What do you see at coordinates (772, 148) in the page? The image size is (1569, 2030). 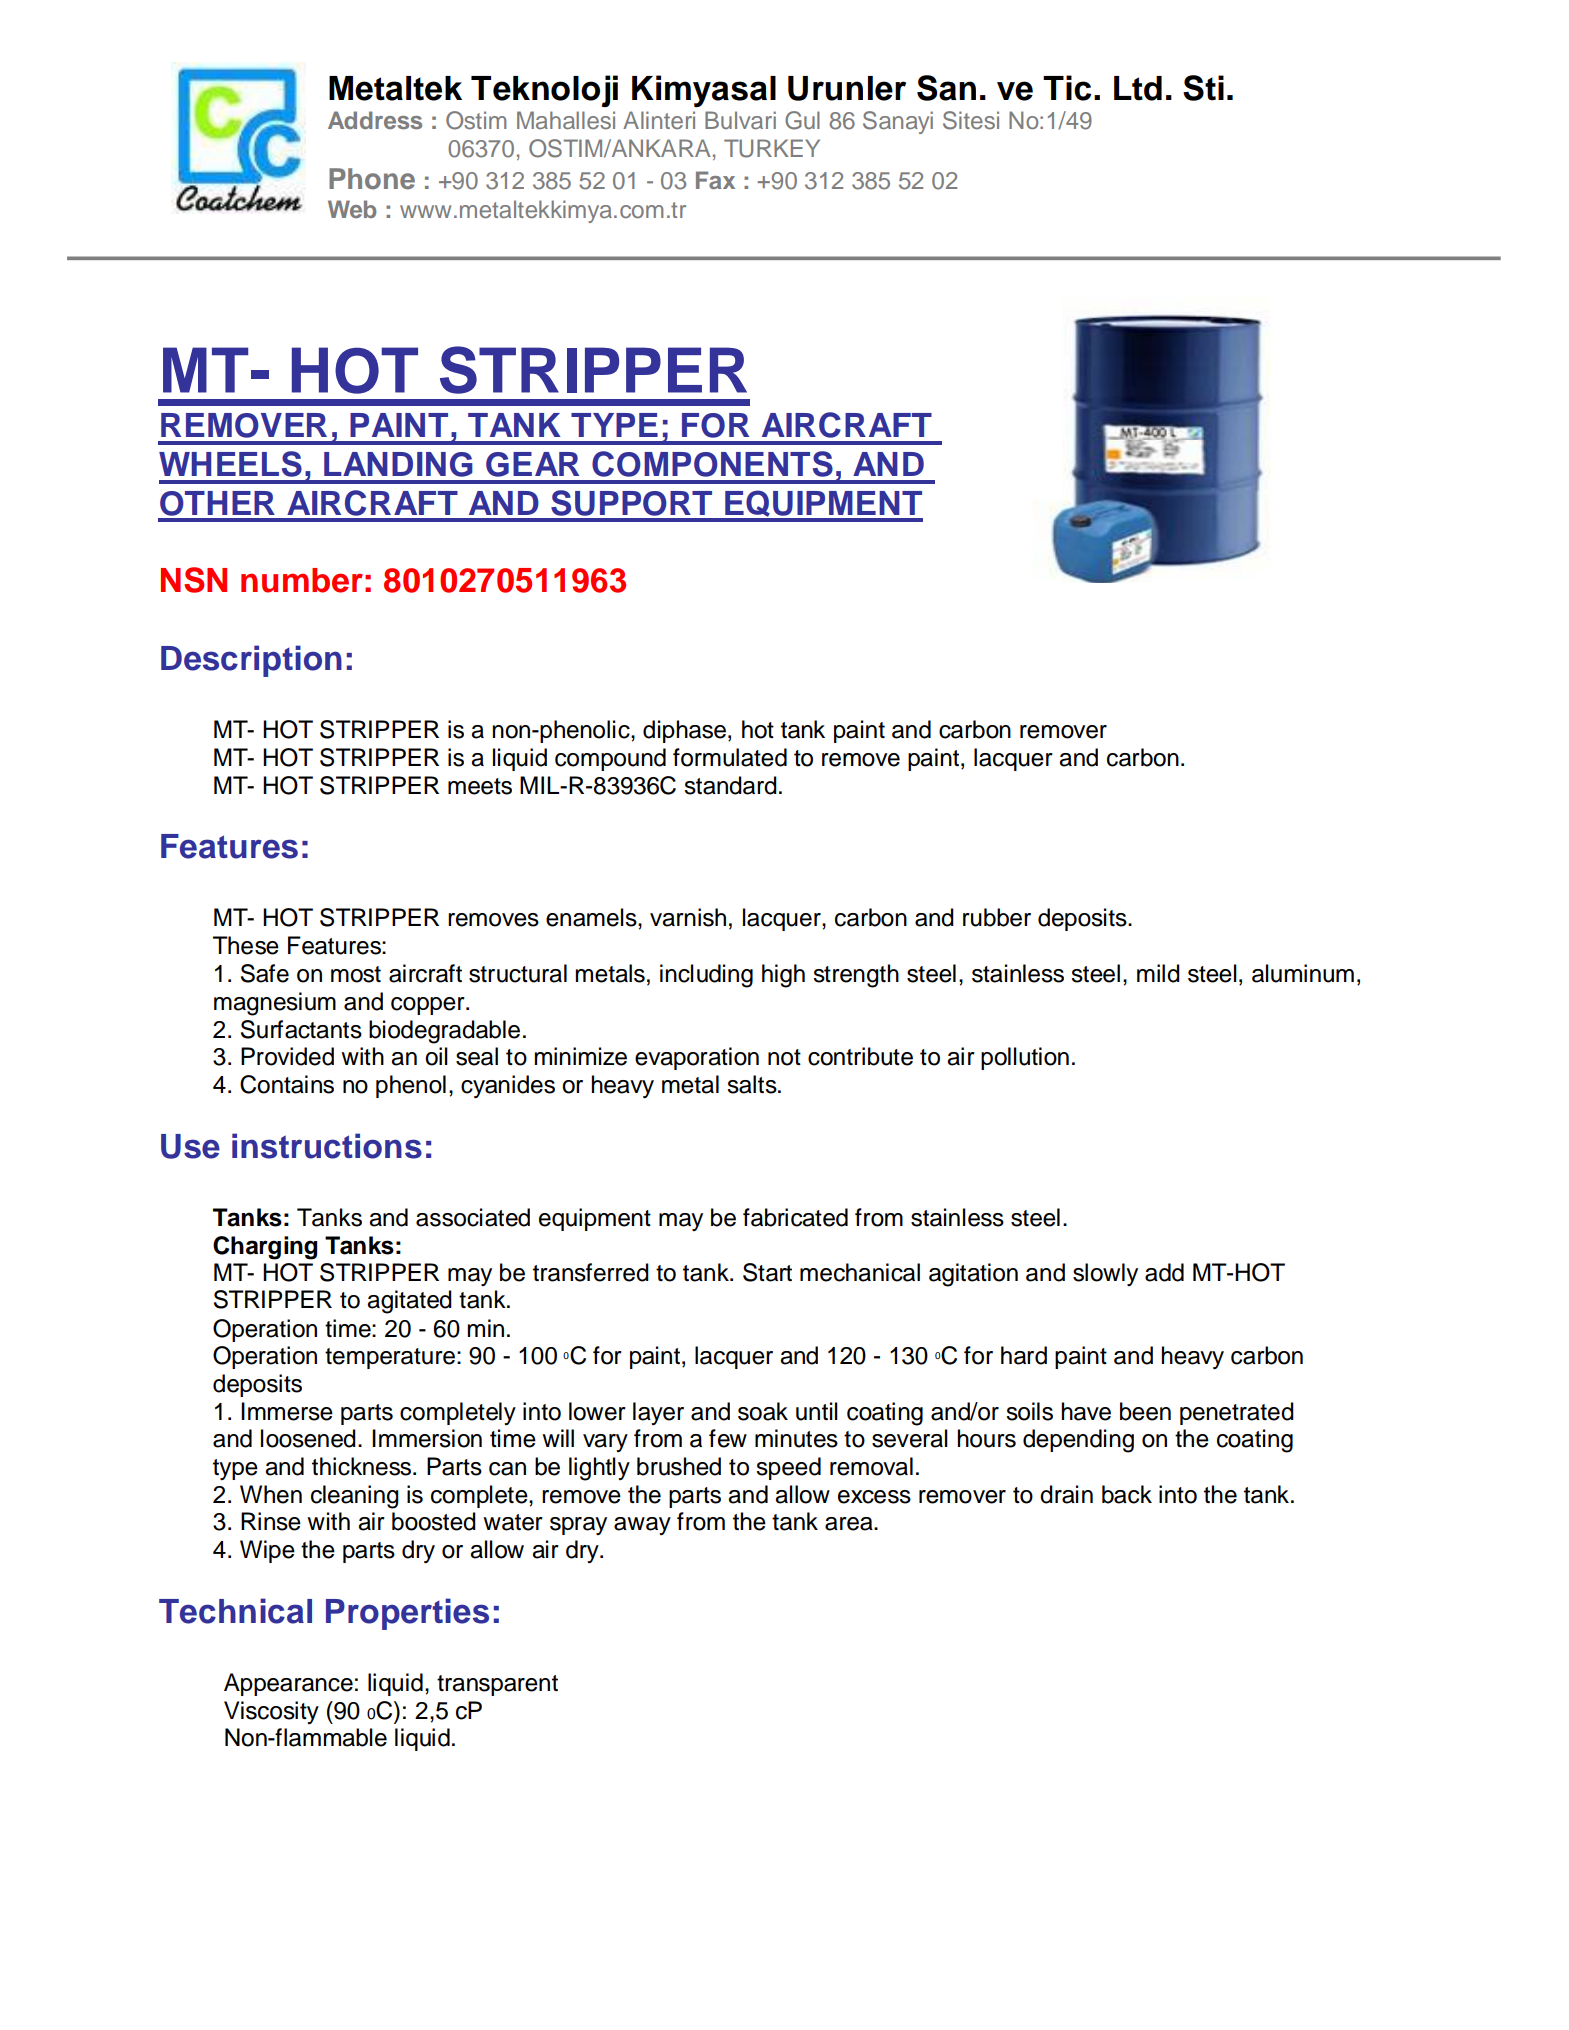 I see `TURKEY` at bounding box center [772, 148].
